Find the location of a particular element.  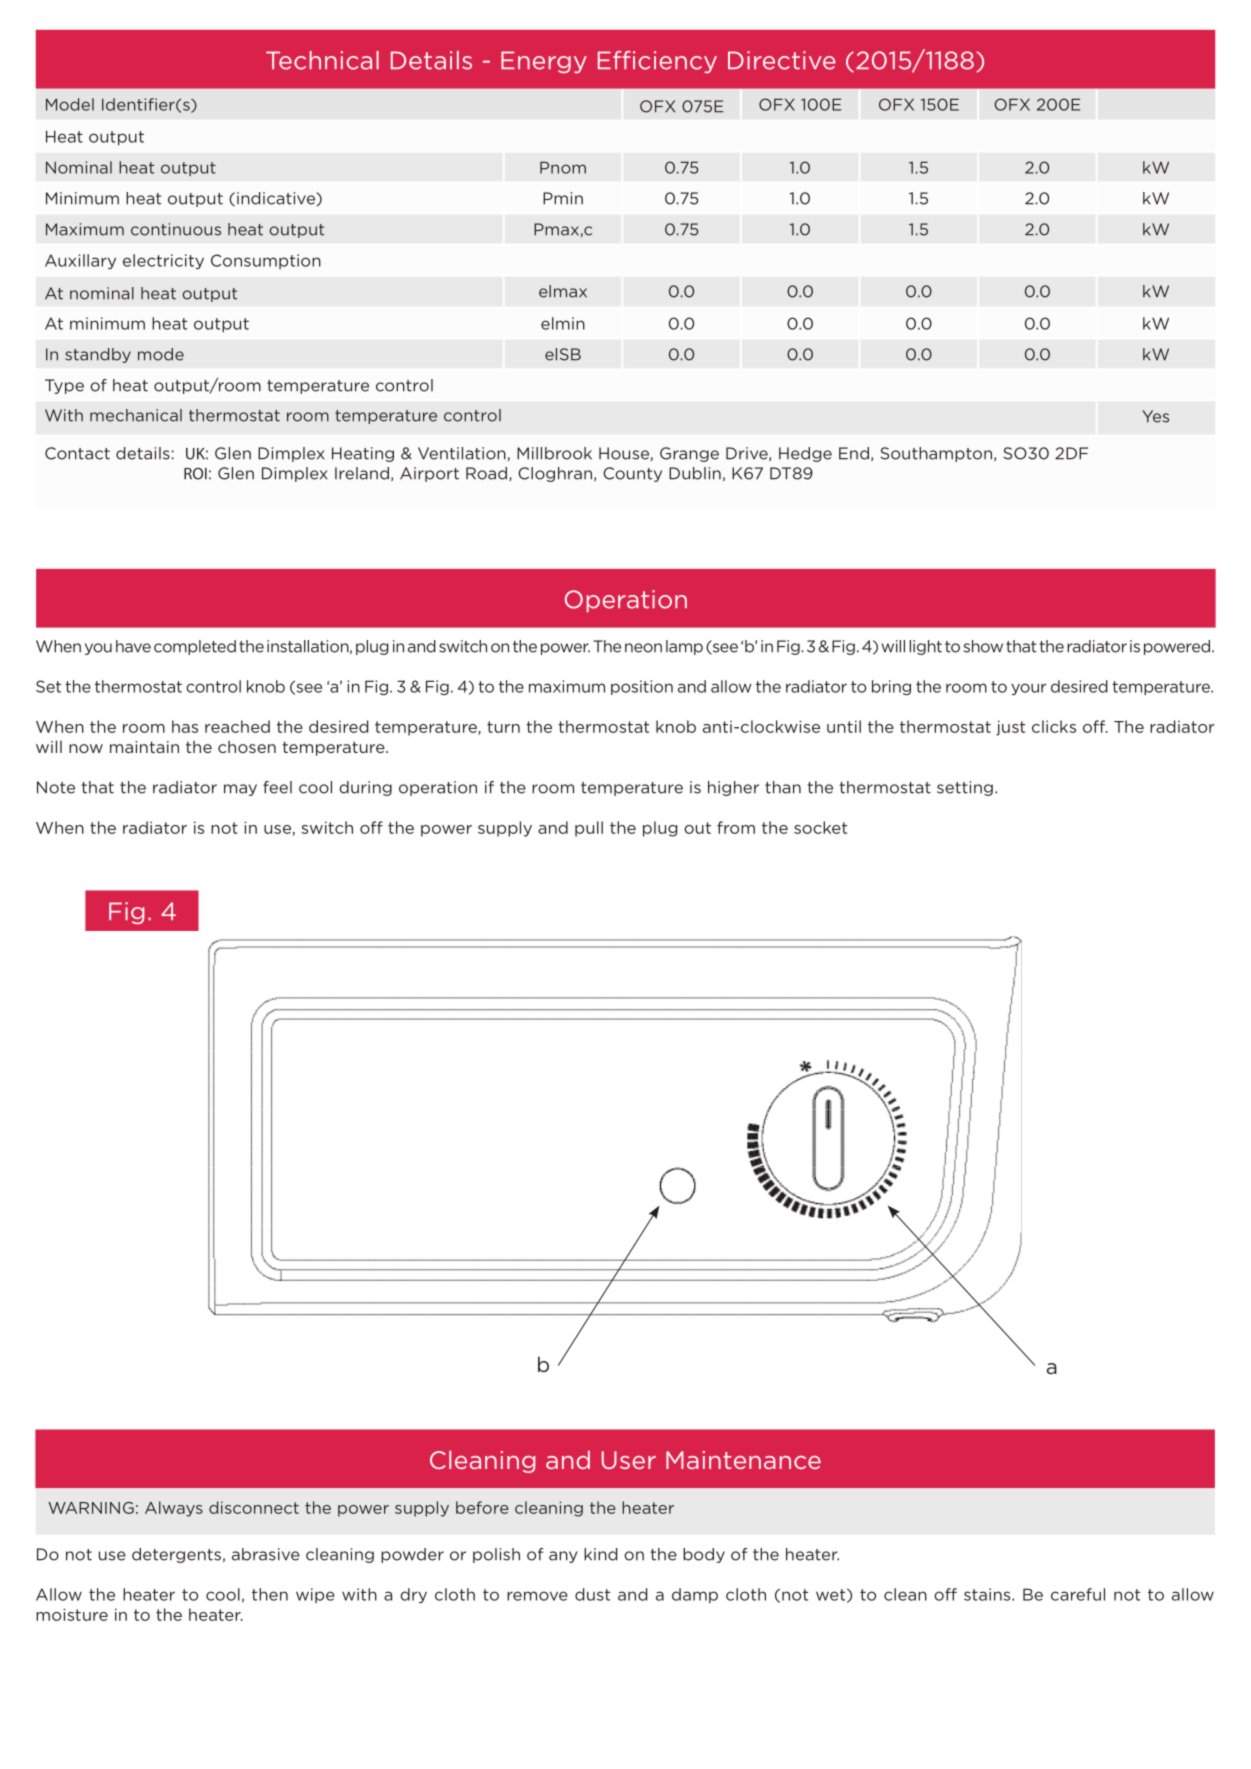

Efficiency is located at coordinates (657, 62).
